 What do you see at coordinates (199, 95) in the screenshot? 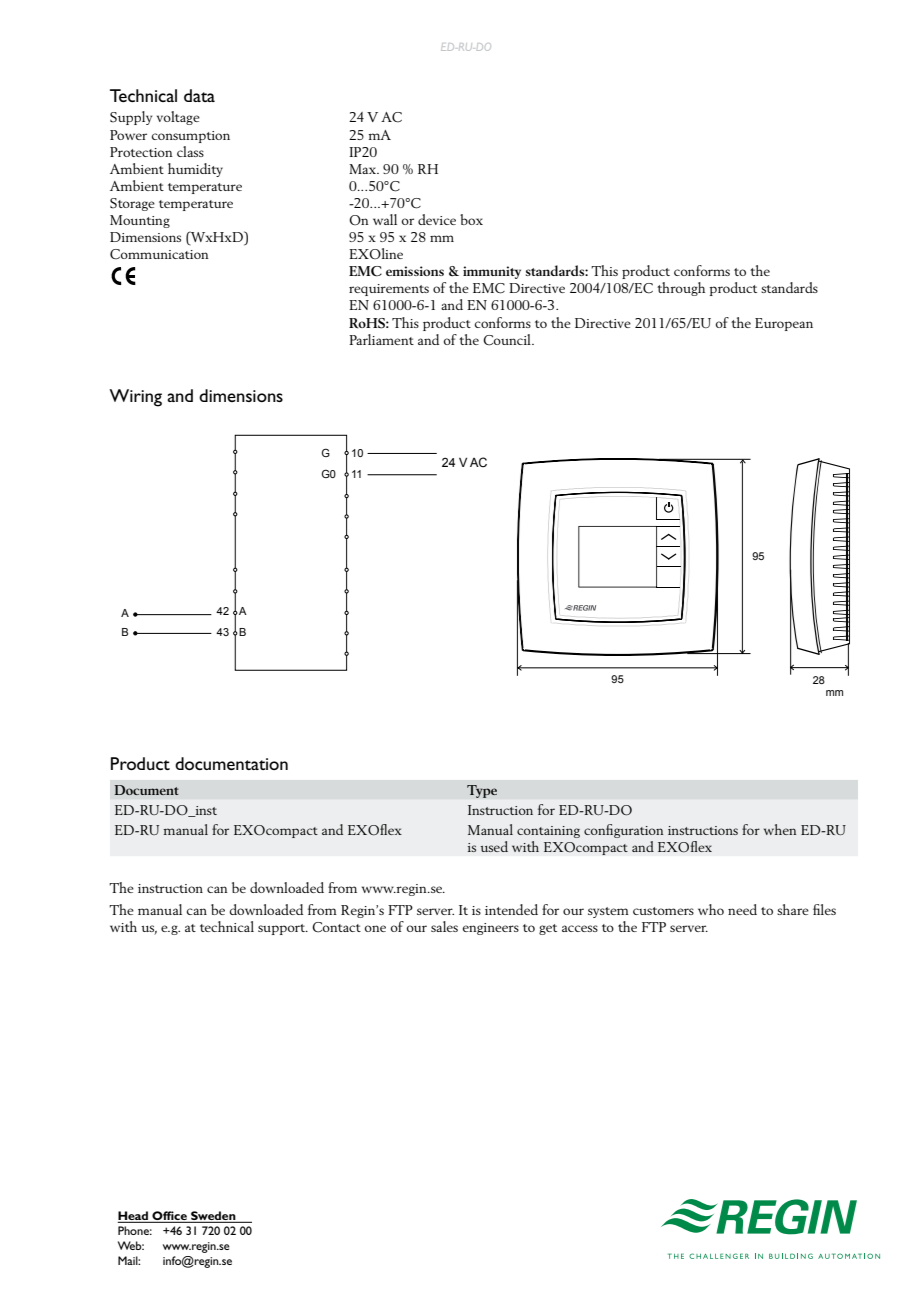
I see `data` at bounding box center [199, 95].
